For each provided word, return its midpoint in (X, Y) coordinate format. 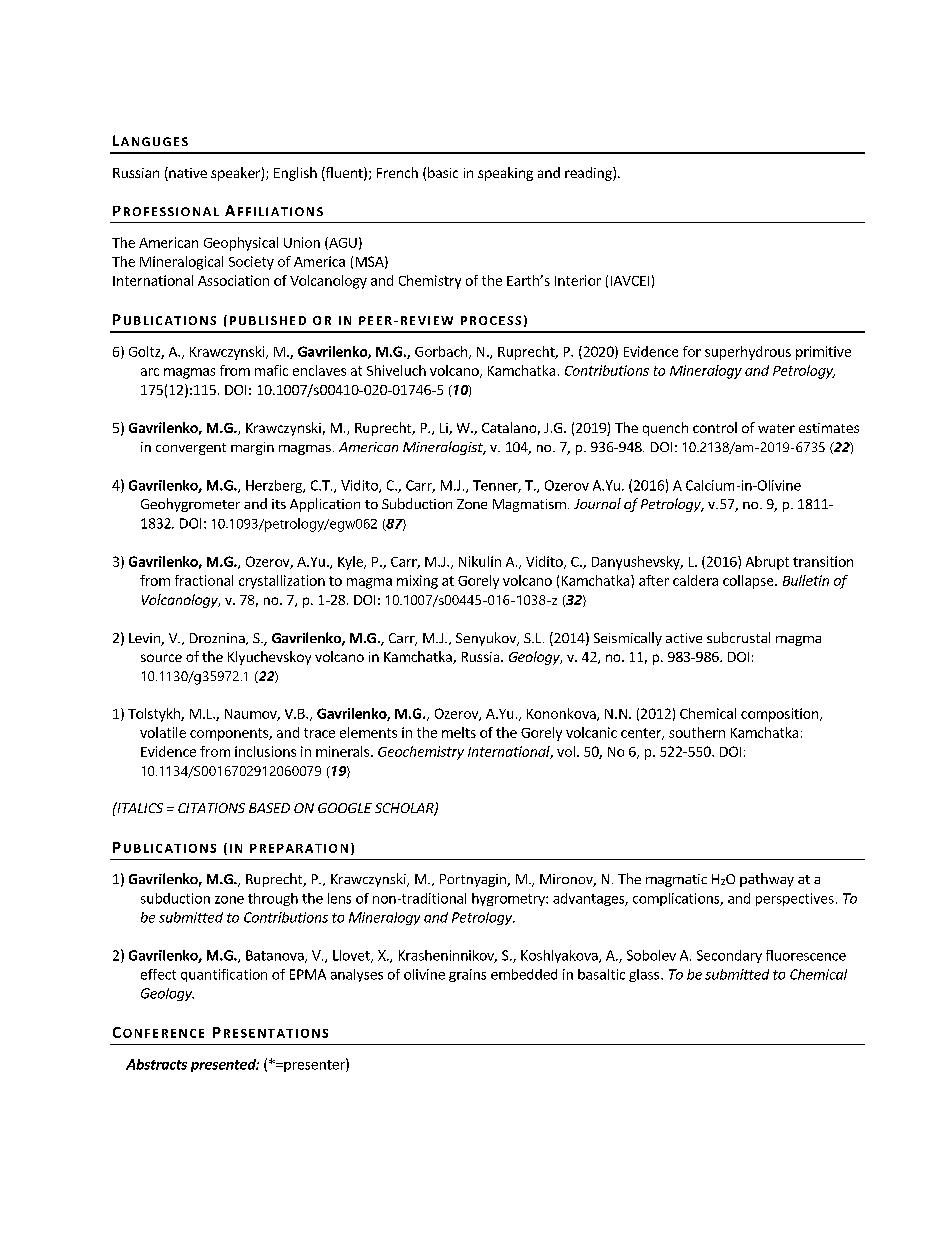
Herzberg (275, 486)
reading (589, 174)
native (187, 172)
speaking (505, 174)
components (230, 734)
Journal (597, 503)
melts (459, 732)
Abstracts (156, 1064)
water (776, 428)
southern (697, 732)
